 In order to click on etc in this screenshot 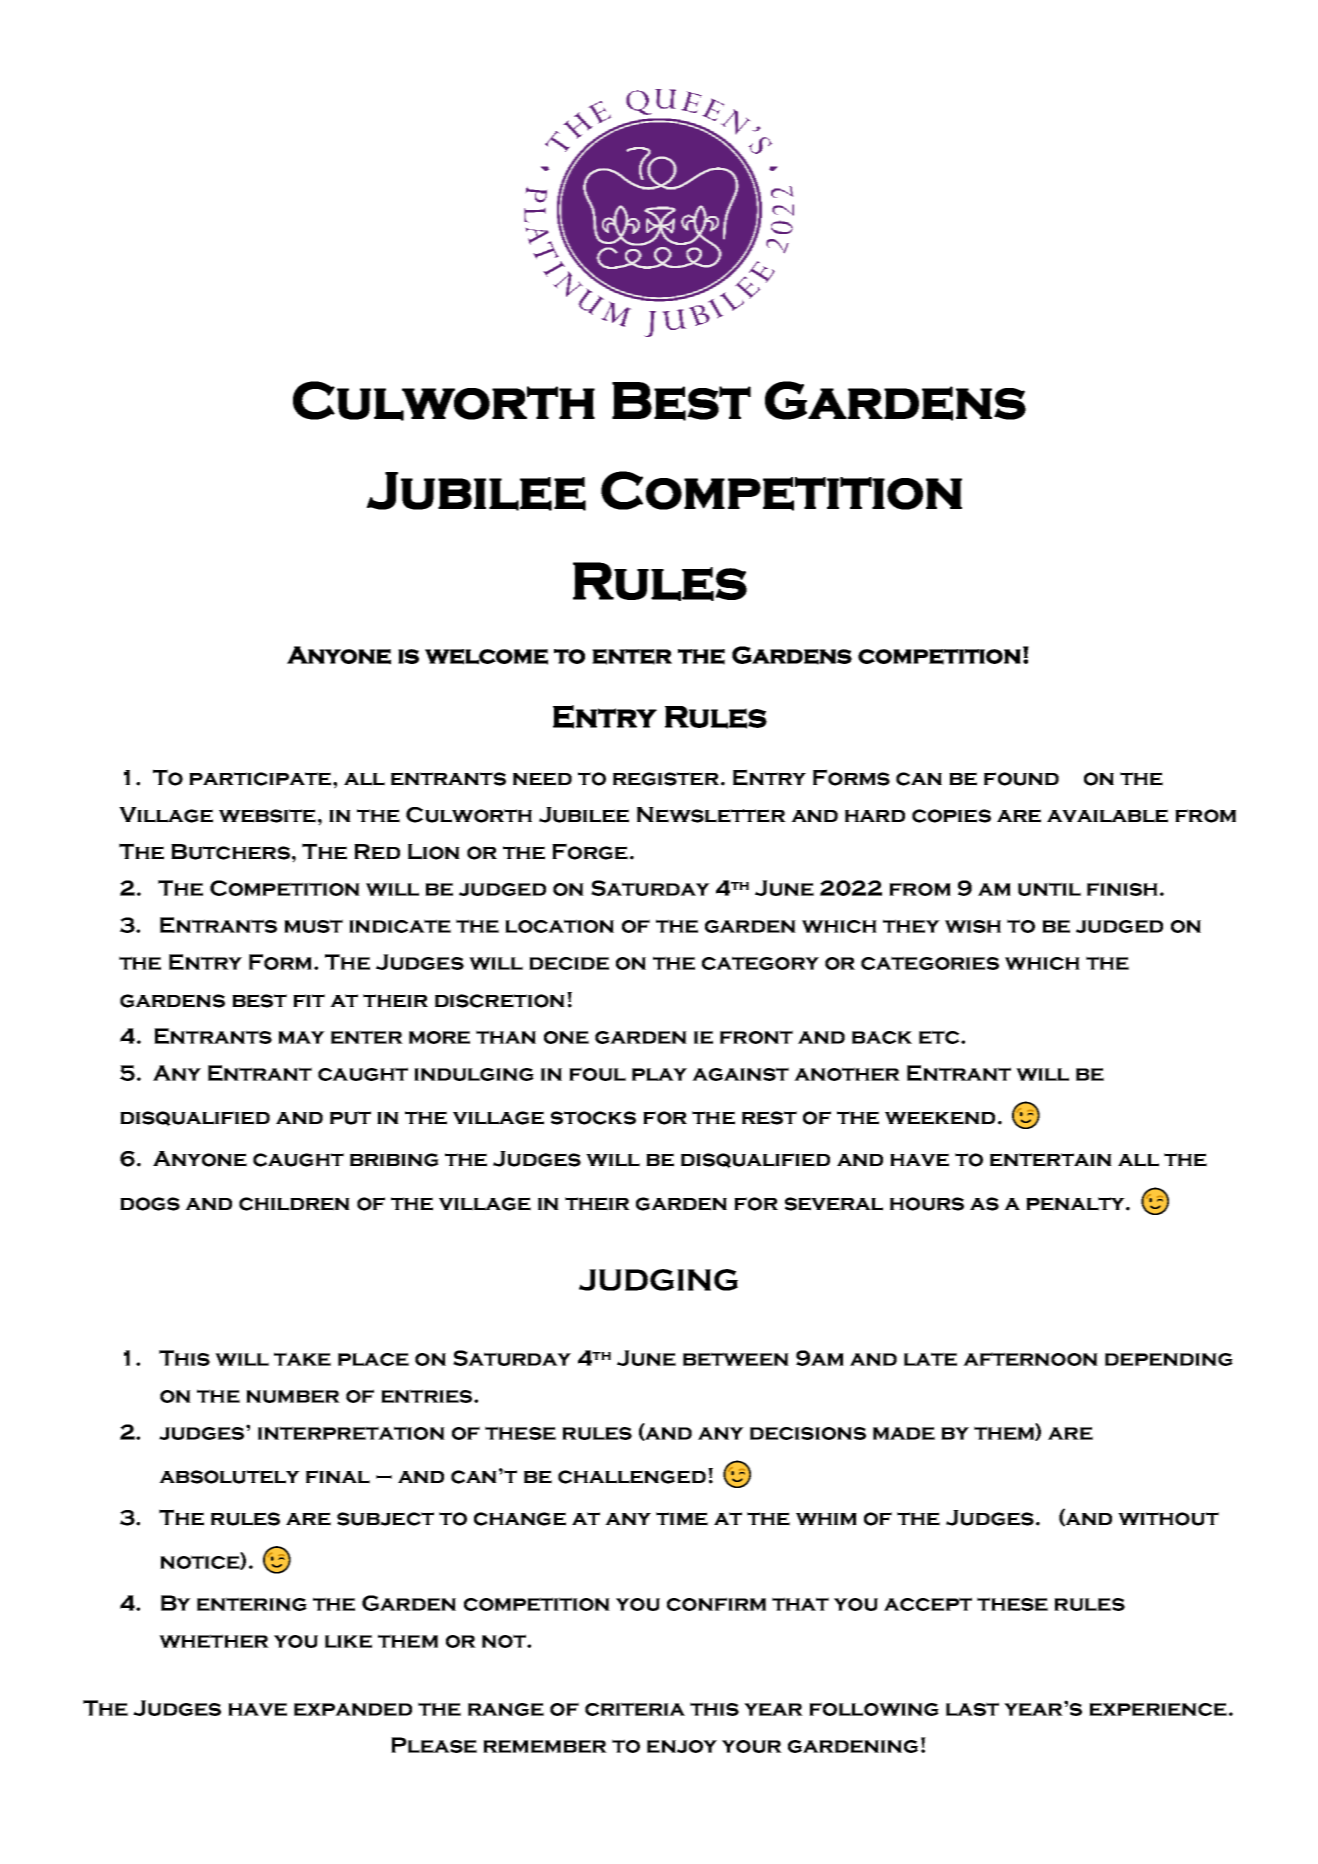, I will do `click(940, 1037)`.
